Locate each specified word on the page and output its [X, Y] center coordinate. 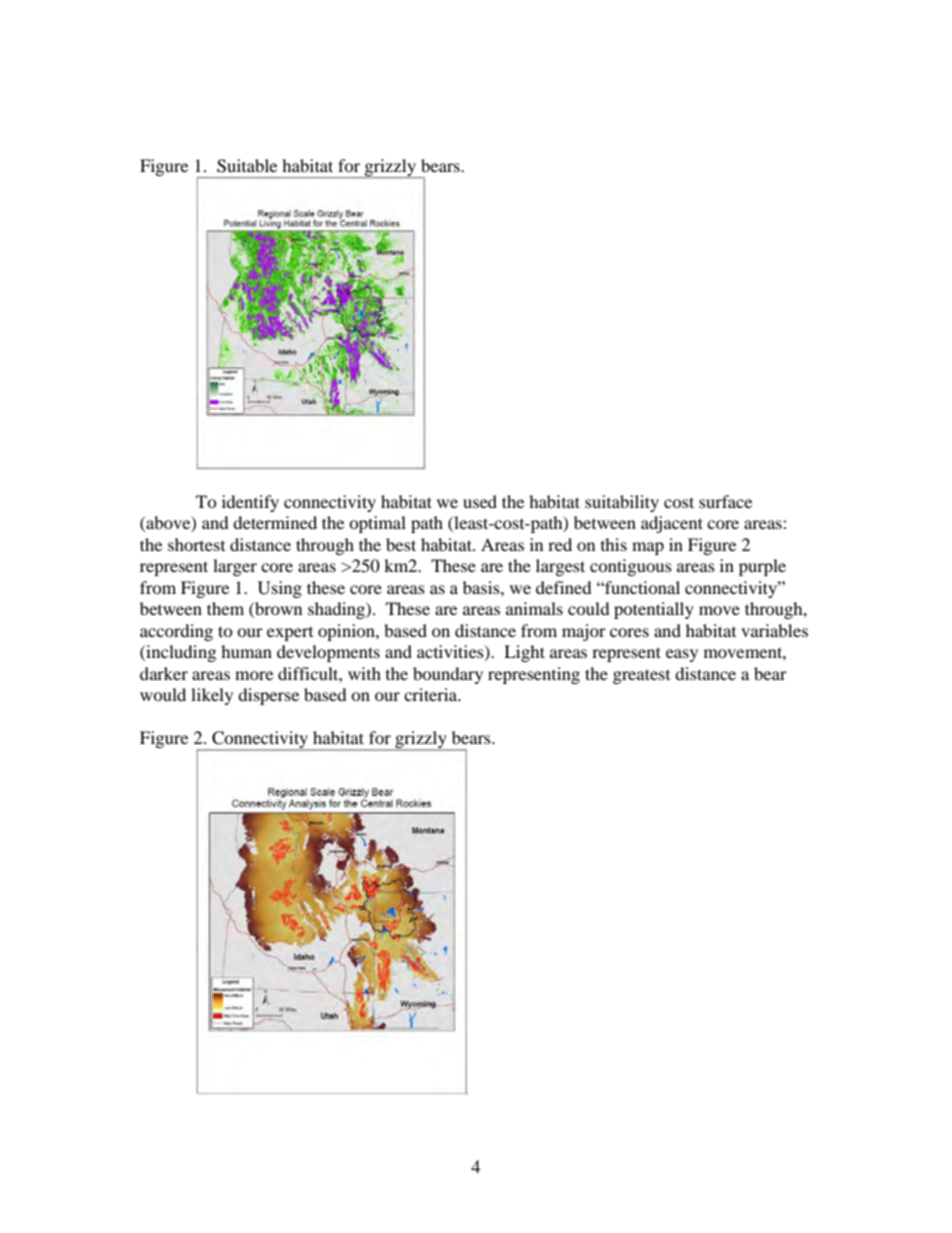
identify [250, 503]
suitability [622, 503]
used [480, 501]
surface [725, 501]
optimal [377, 524]
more [254, 675]
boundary [448, 675]
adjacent [672, 524]
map [648, 548]
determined [275, 522]
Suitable [247, 166]
